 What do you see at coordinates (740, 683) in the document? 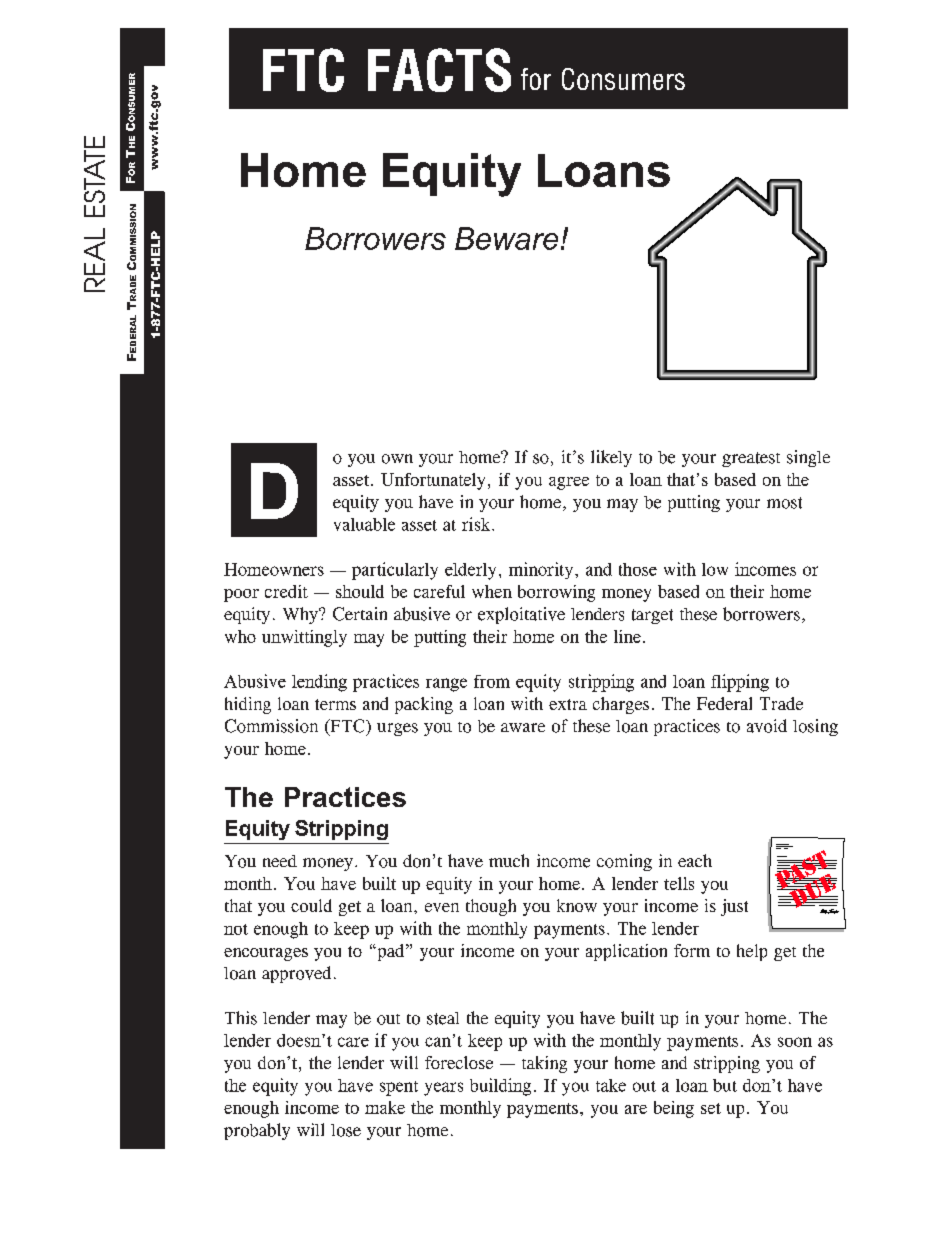
I see `flipping` at bounding box center [740, 683].
